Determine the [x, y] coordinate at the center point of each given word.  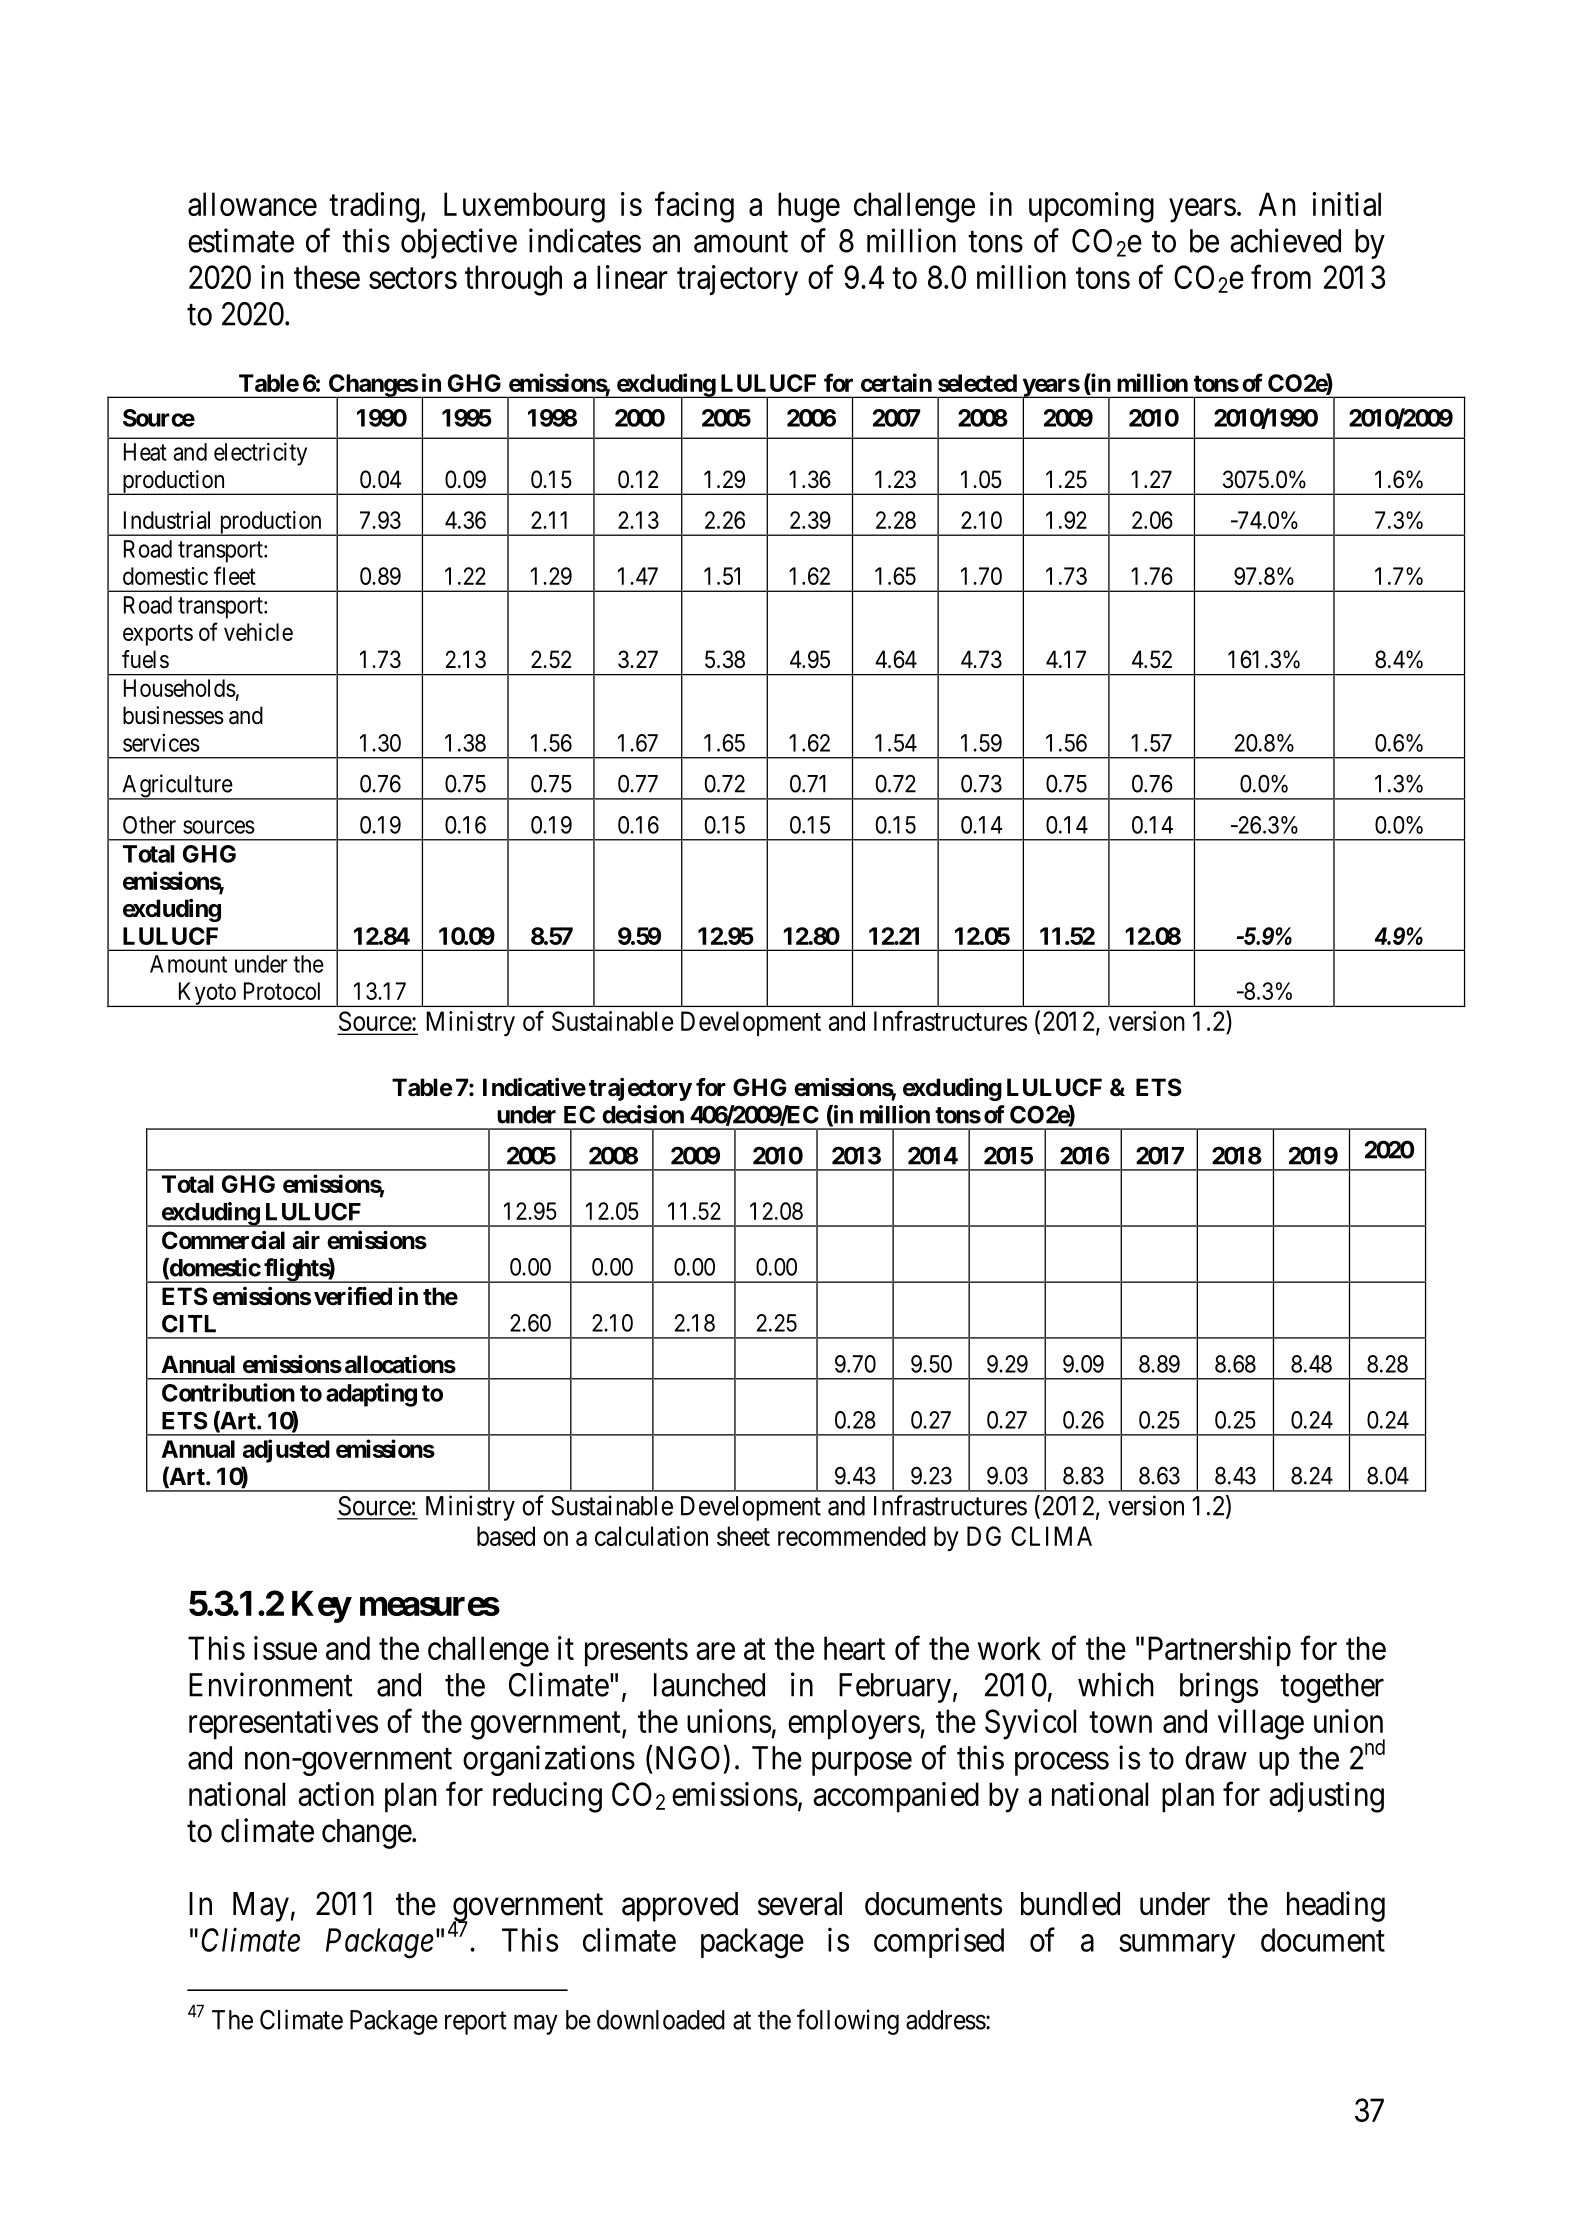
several [800, 1904]
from [1281, 277]
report [476, 2023]
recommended [852, 1536]
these [327, 277]
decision [643, 1114]
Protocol [282, 991]
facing [694, 207]
